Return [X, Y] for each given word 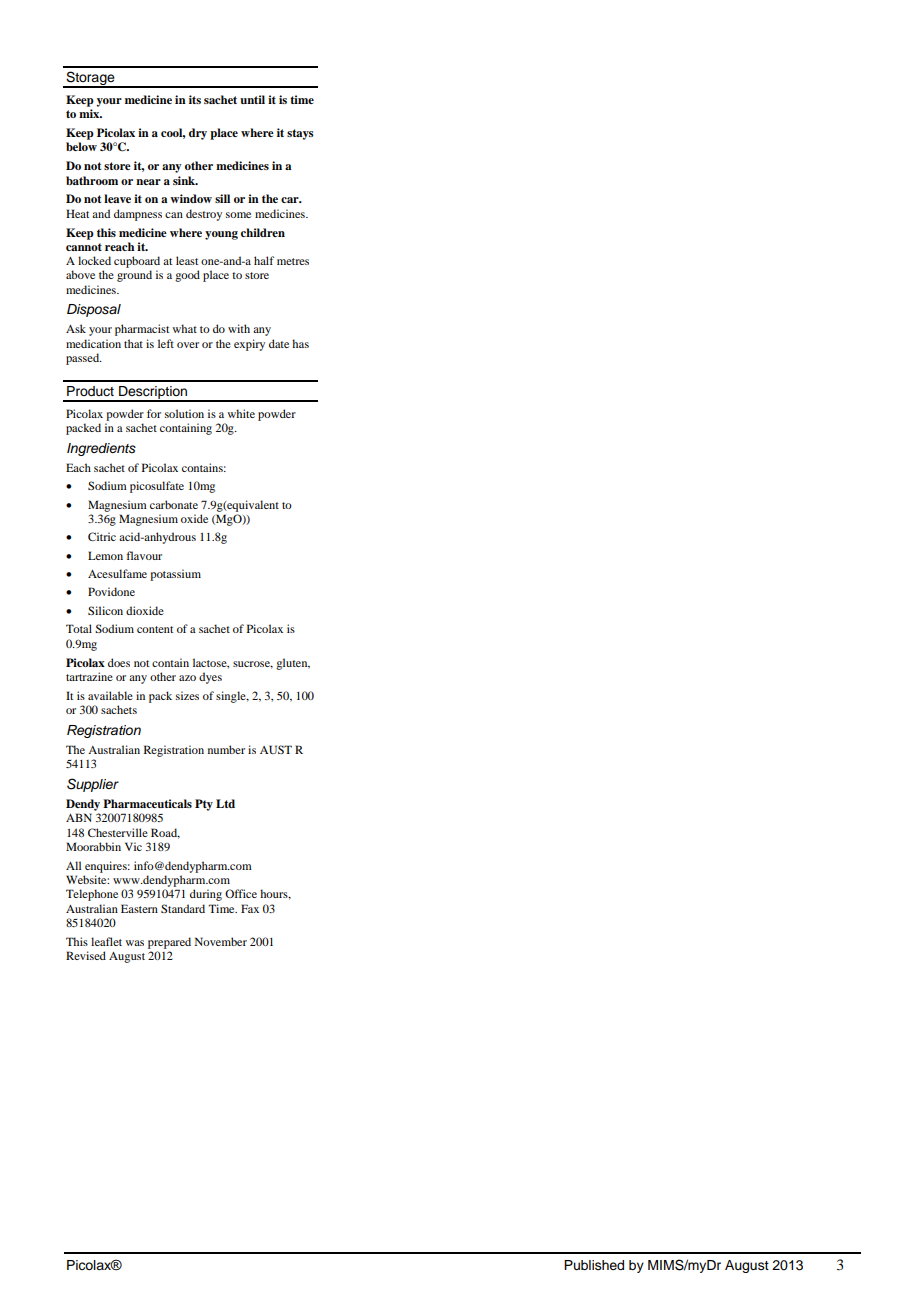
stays [300, 134]
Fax [250, 908]
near [148, 182]
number [226, 749]
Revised [86, 955]
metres [293, 261]
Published [594, 1265]
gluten [293, 664]
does [119, 662]
